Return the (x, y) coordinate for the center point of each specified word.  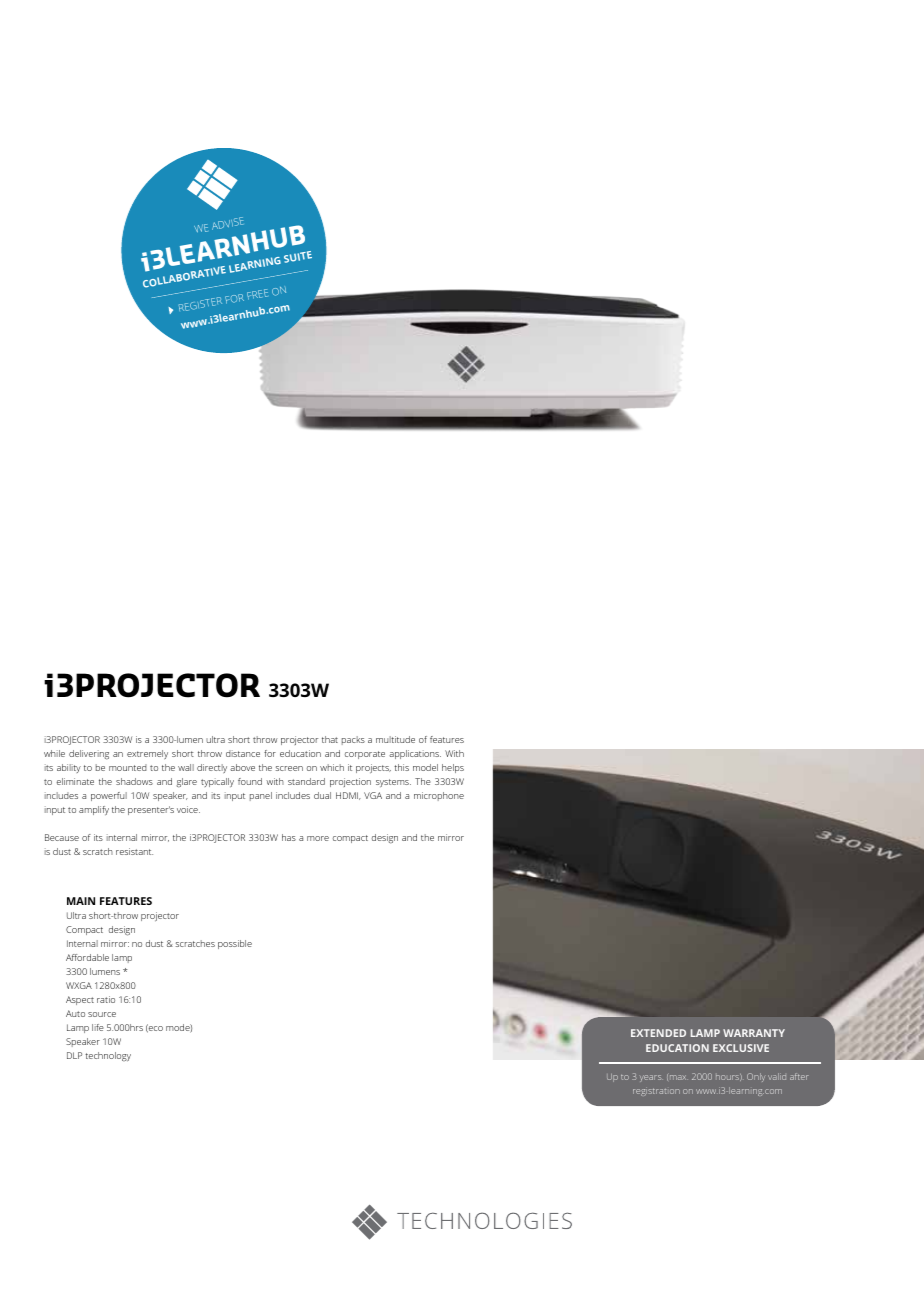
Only (756, 1077)
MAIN (81, 901)
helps (453, 768)
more (318, 838)
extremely (147, 754)
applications (415, 754)
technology (108, 1056)
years (651, 1078)
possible (235, 944)
